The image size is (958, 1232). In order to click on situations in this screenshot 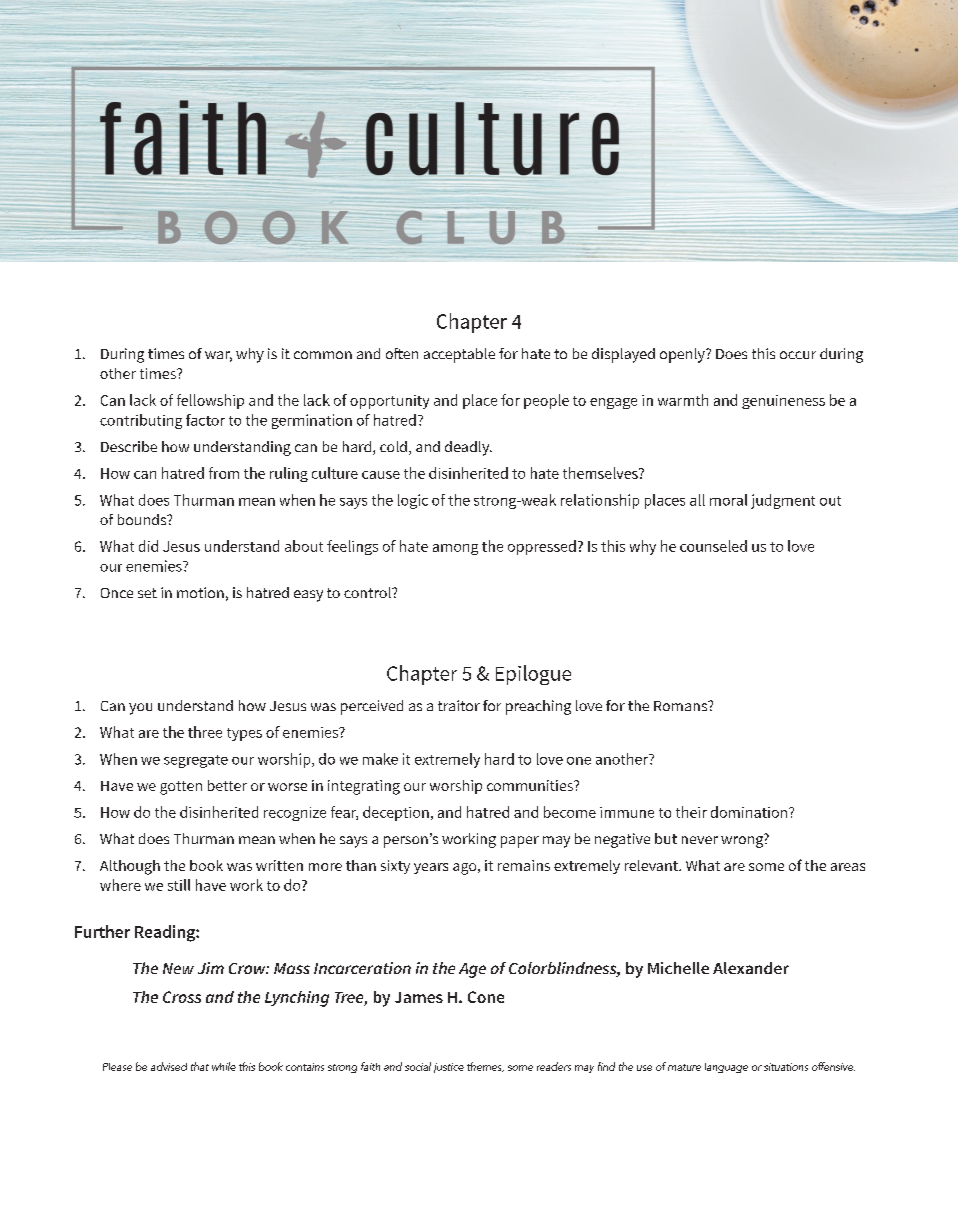, I will do `click(786, 1067)`.
